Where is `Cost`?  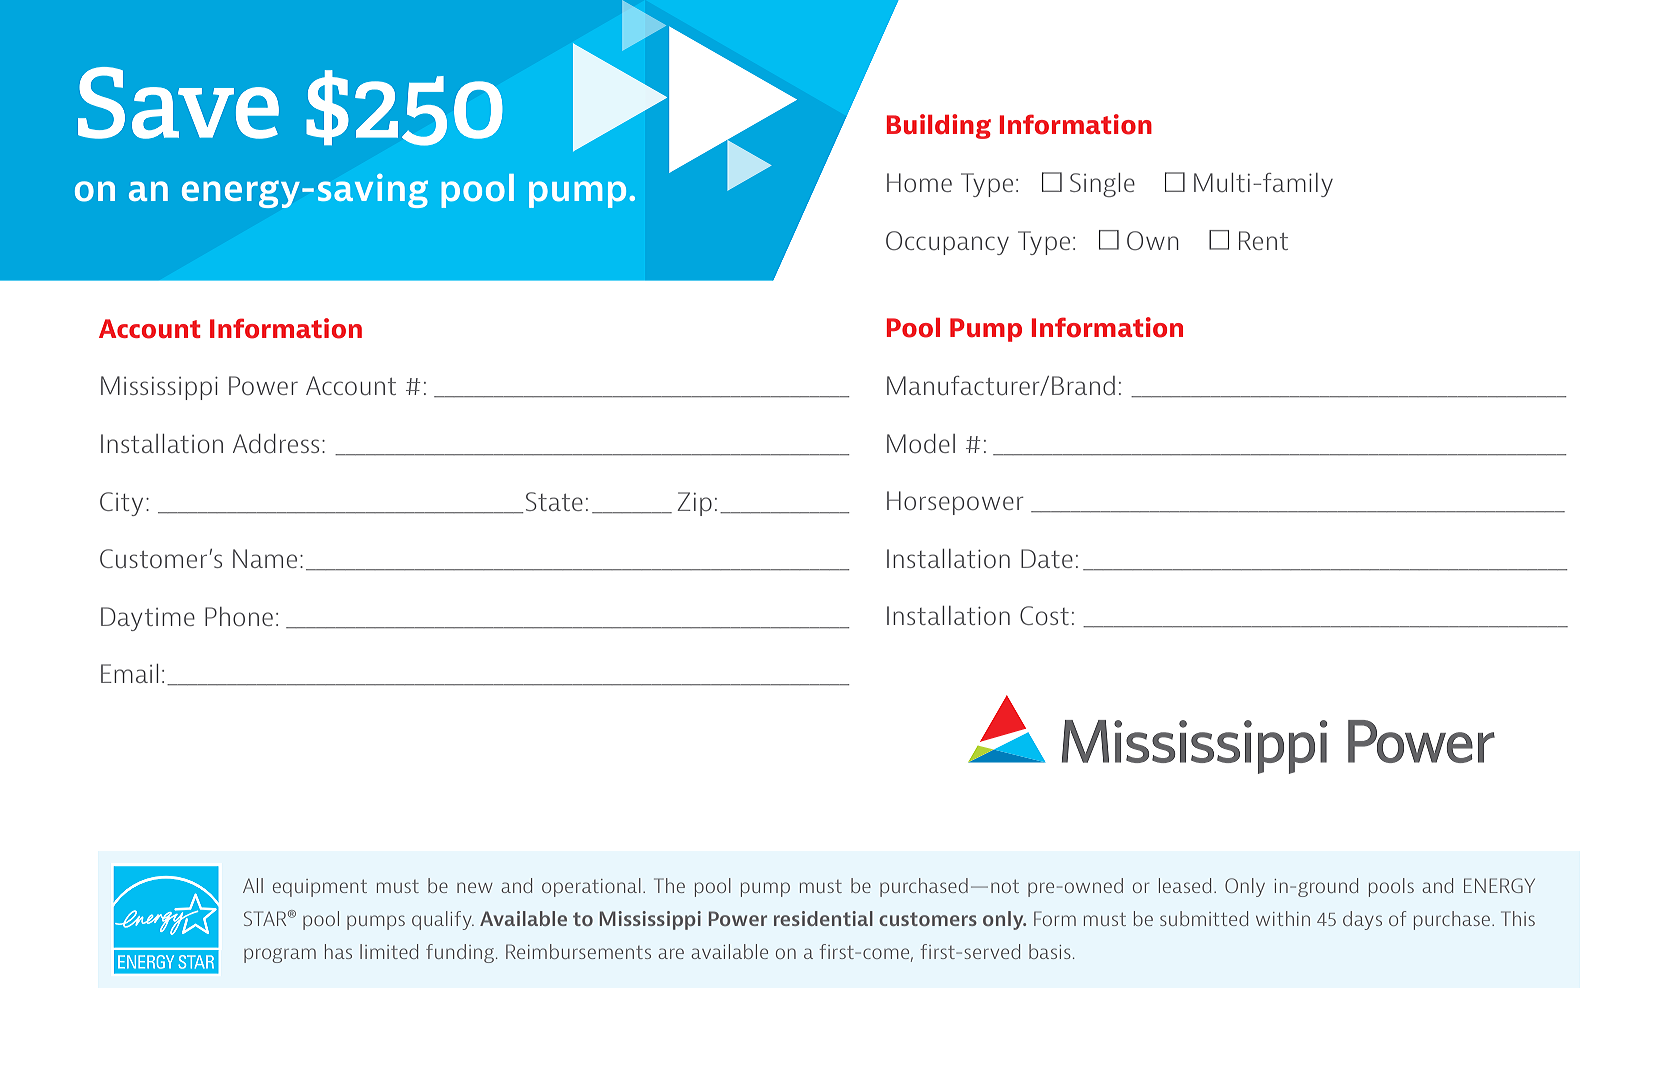 Cost is located at coordinates (1044, 615).
